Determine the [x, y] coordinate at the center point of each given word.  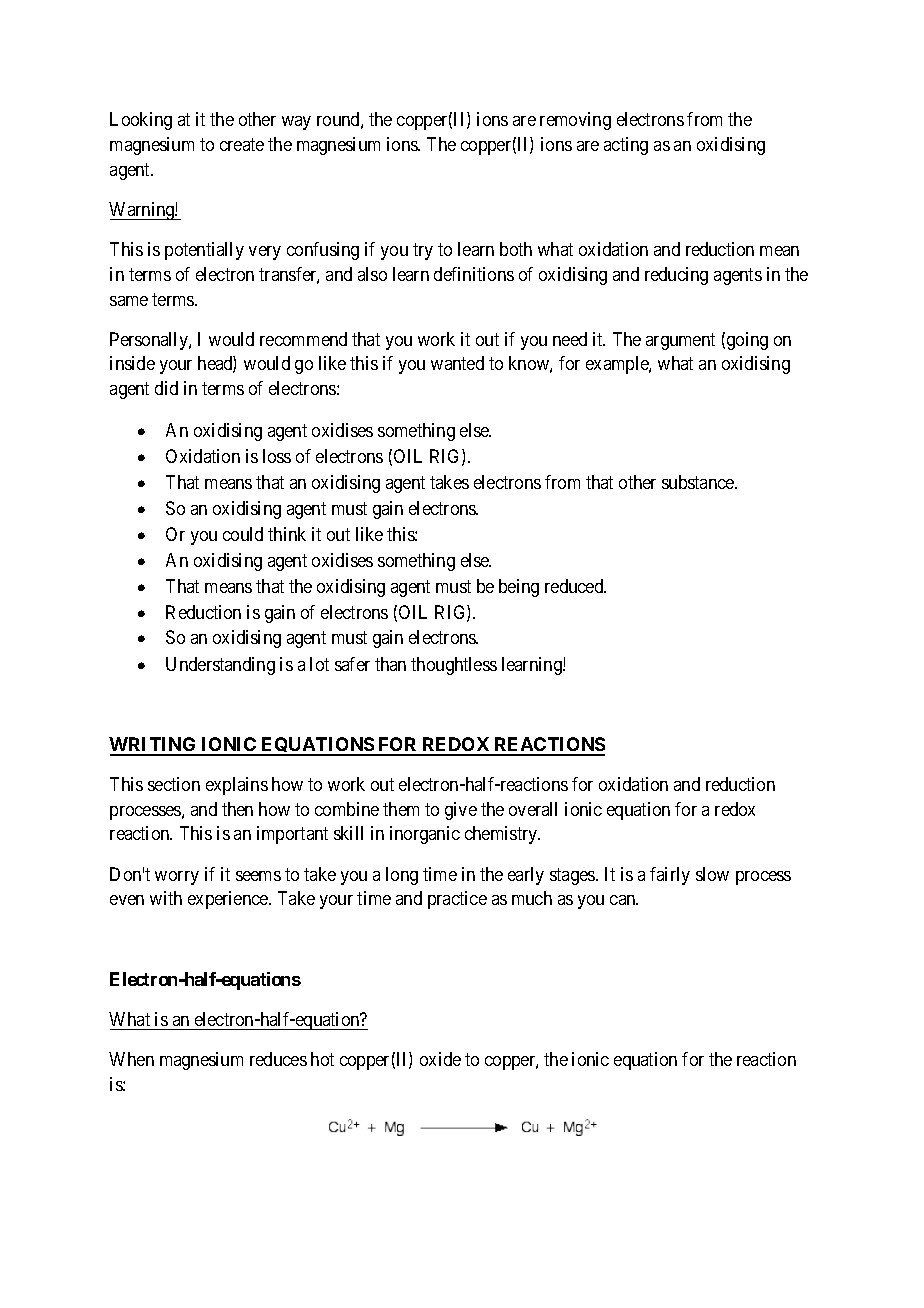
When [131, 1059]
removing [575, 121]
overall [533, 809]
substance [699, 482]
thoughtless [454, 666]
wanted [457, 363]
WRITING [154, 746]
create [242, 145]
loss [277, 456]
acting [626, 146]
